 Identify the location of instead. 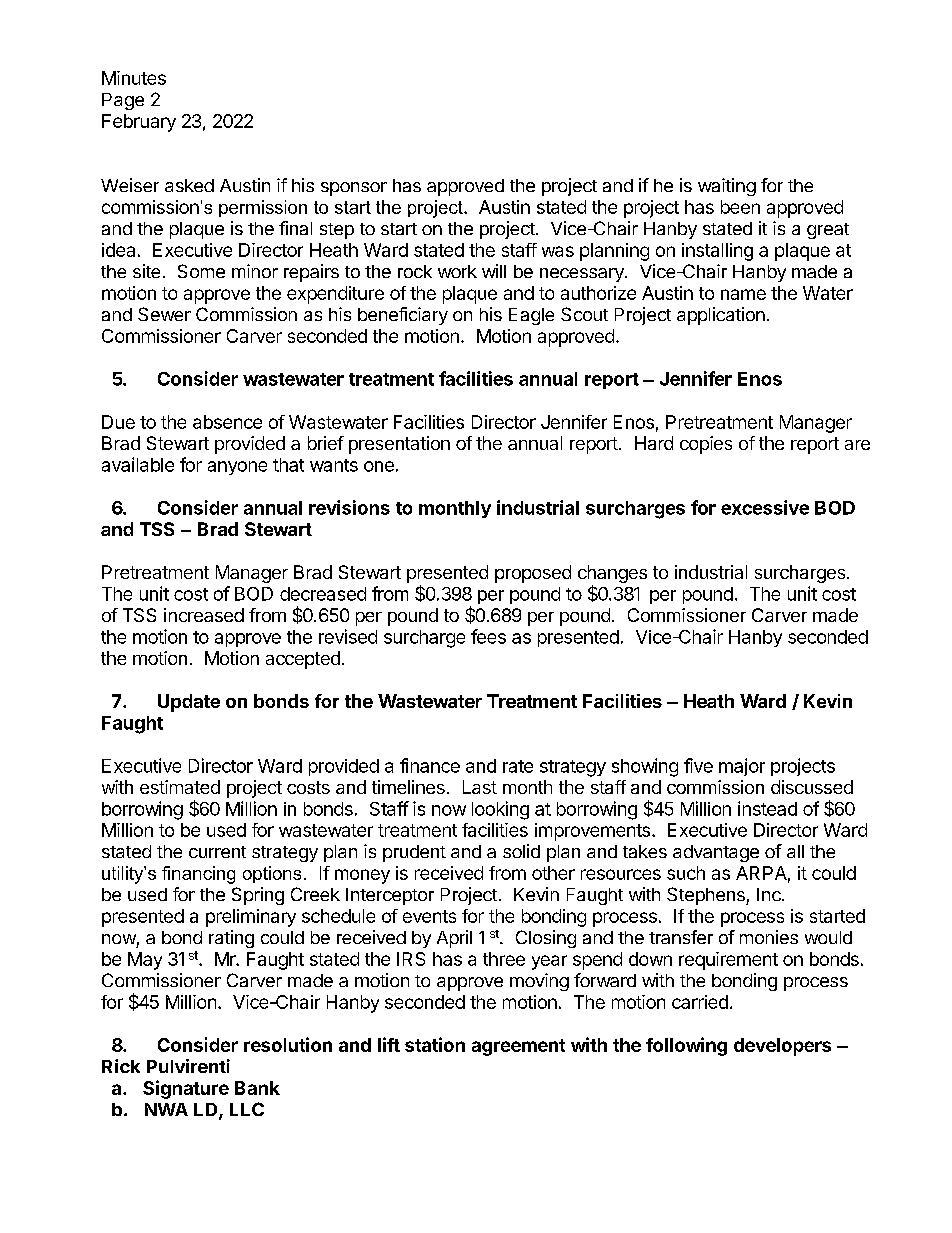
(767, 808).
